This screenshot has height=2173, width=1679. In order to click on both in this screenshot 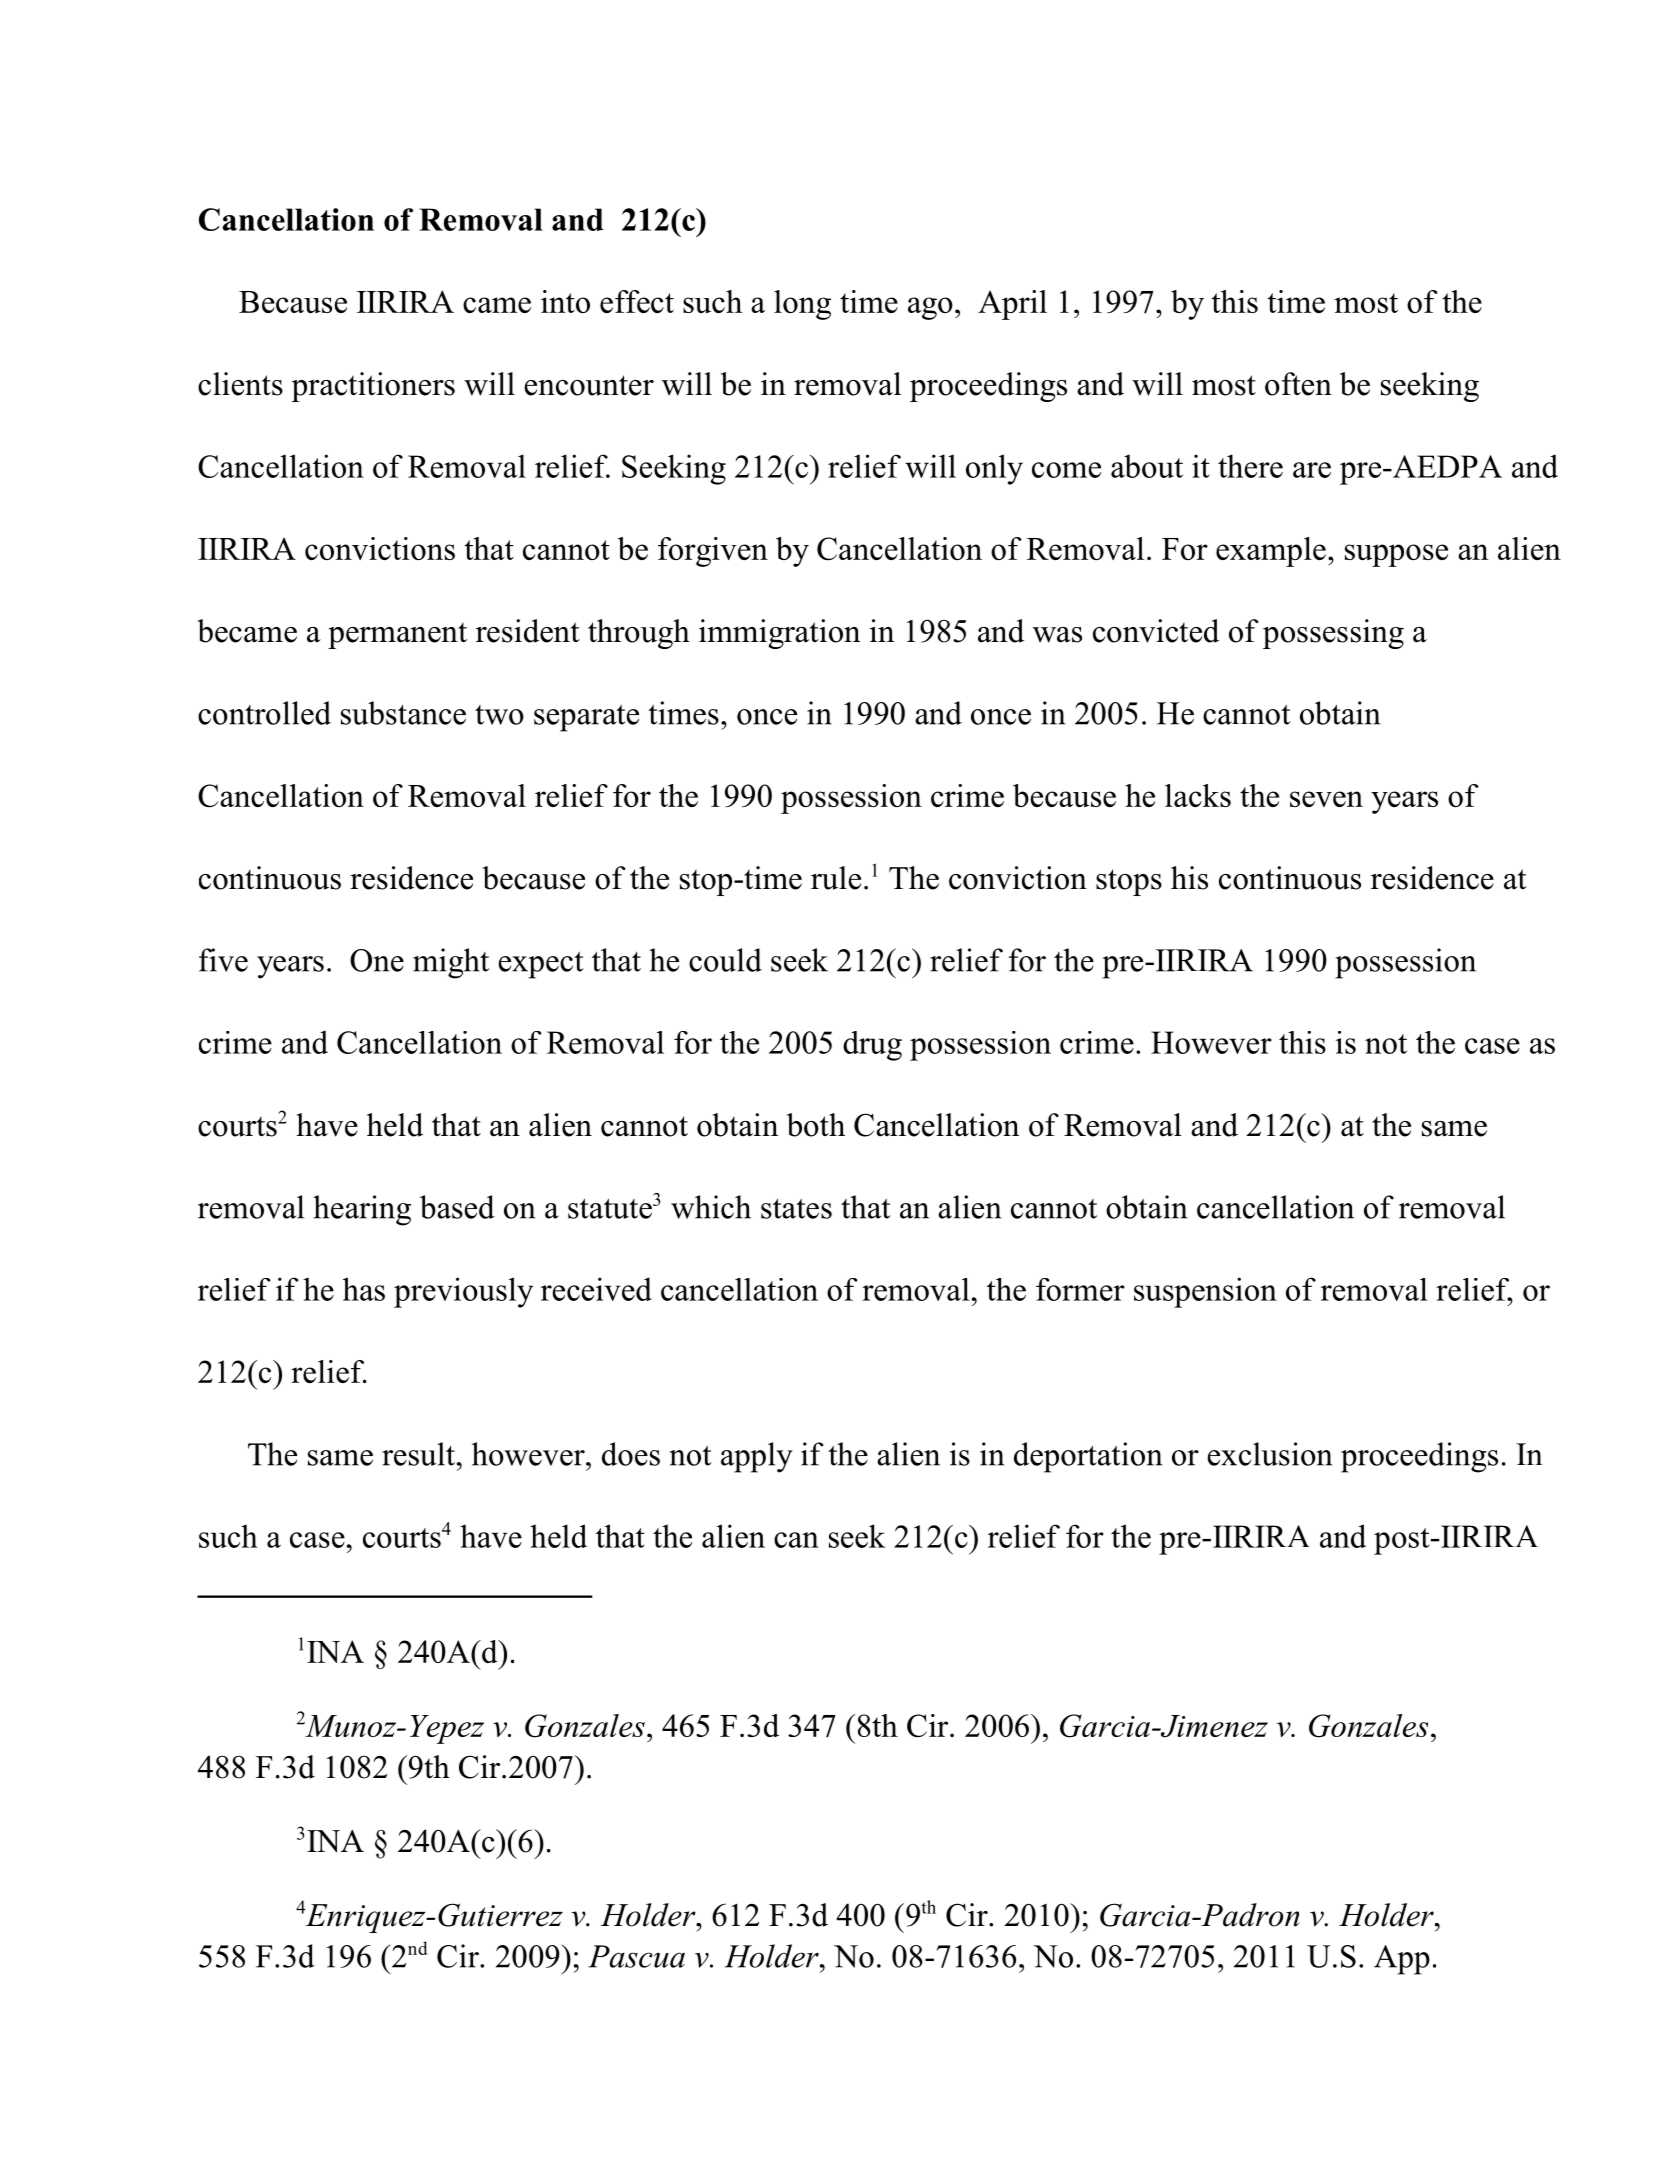, I will do `click(816, 1125)`.
